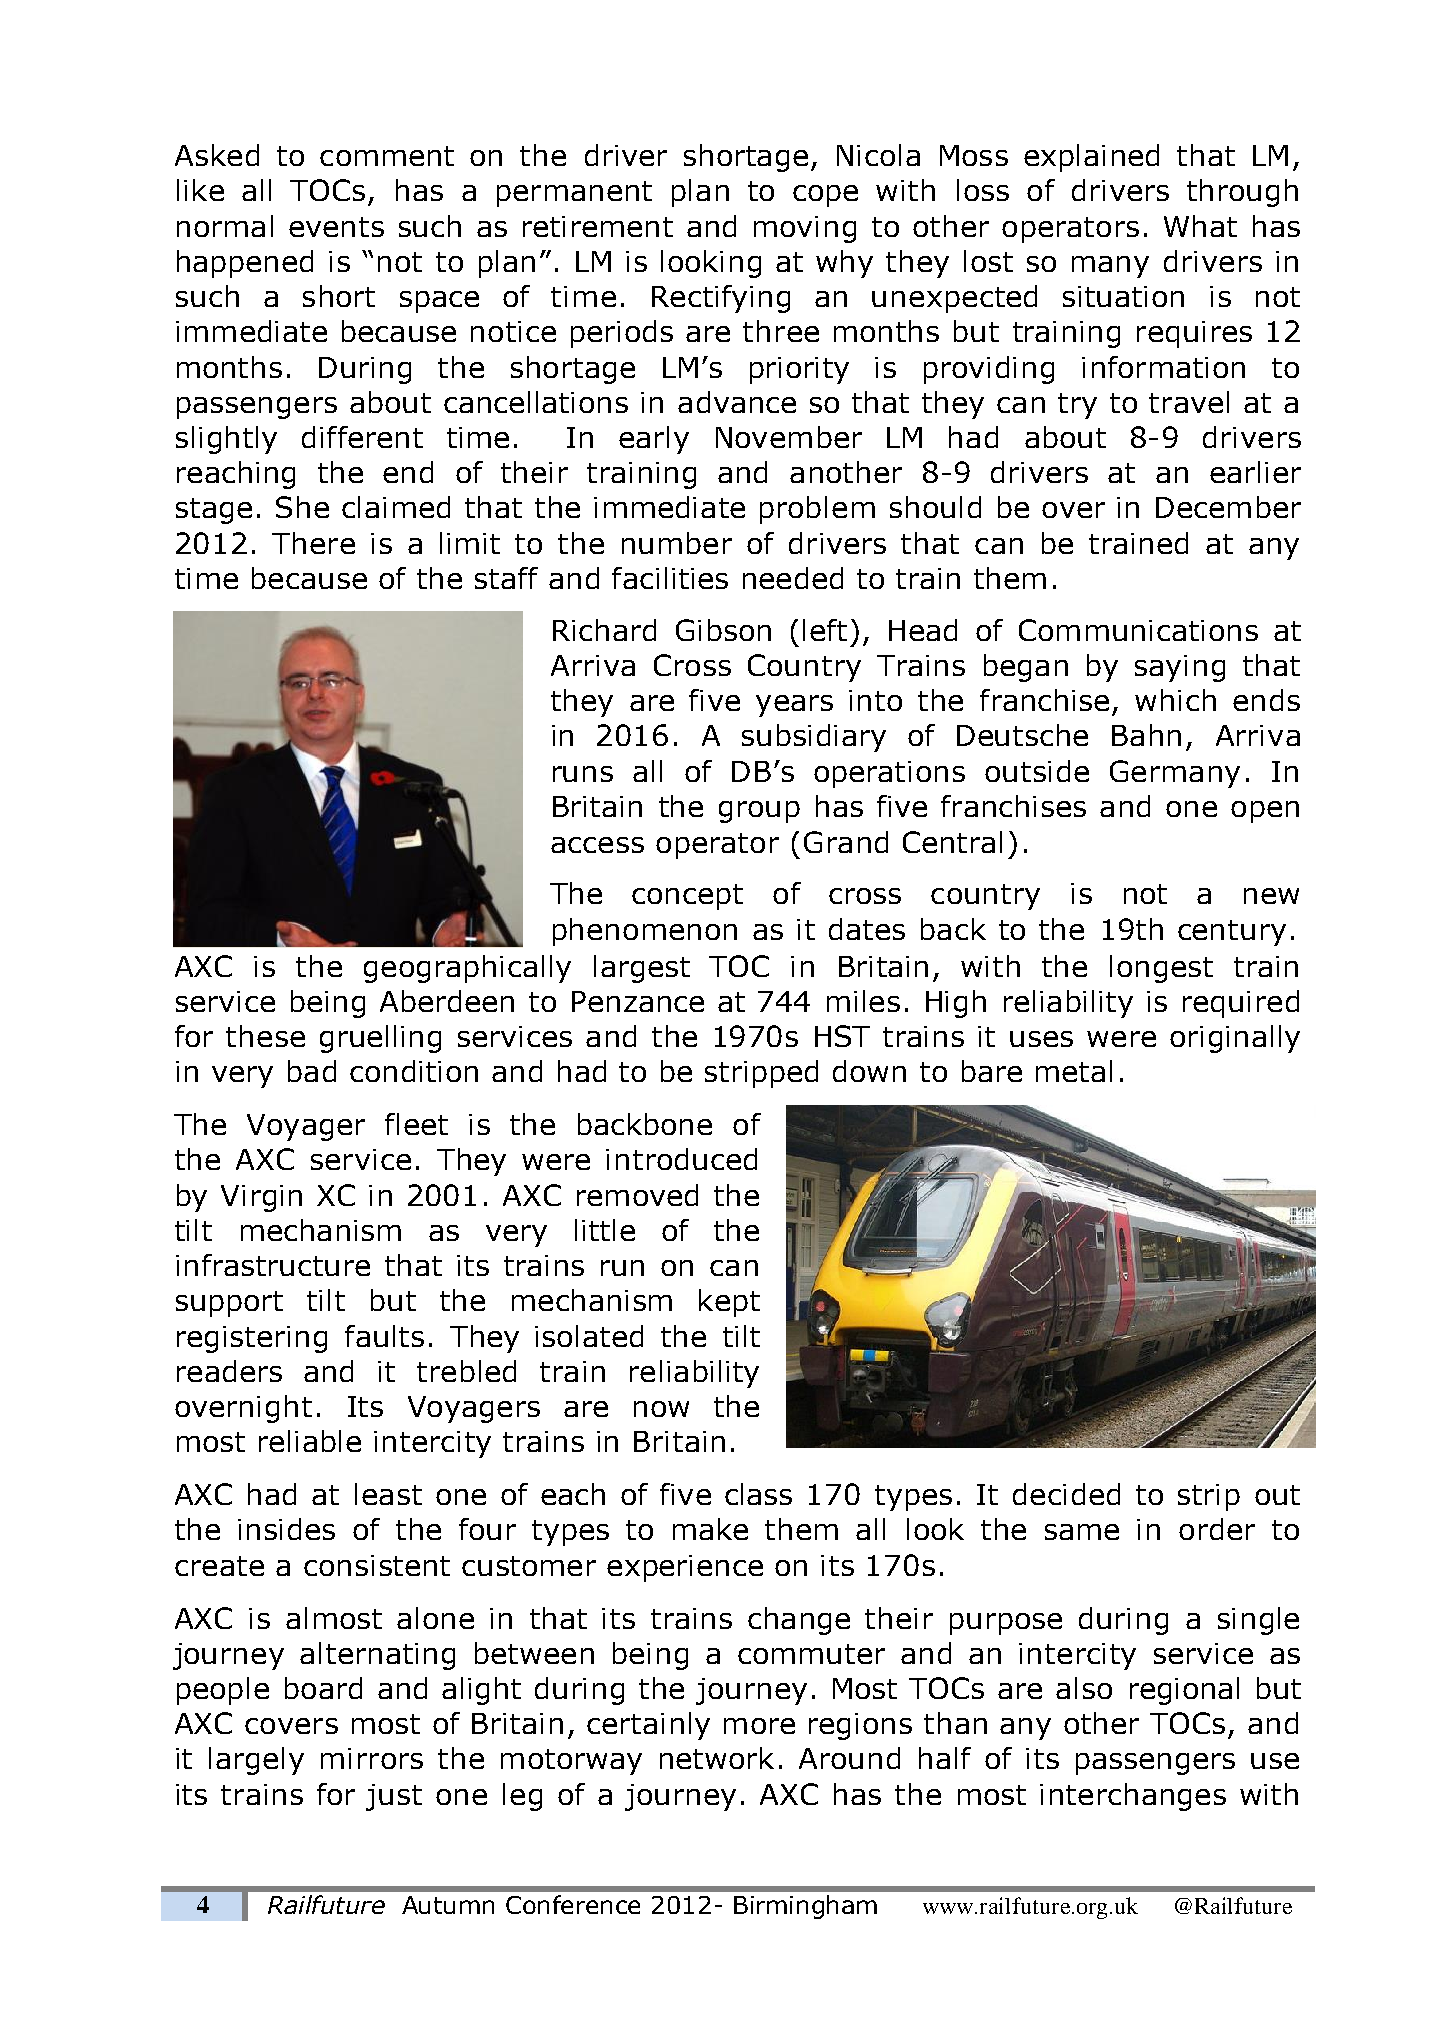  I want to click on kept, so click(729, 1303).
